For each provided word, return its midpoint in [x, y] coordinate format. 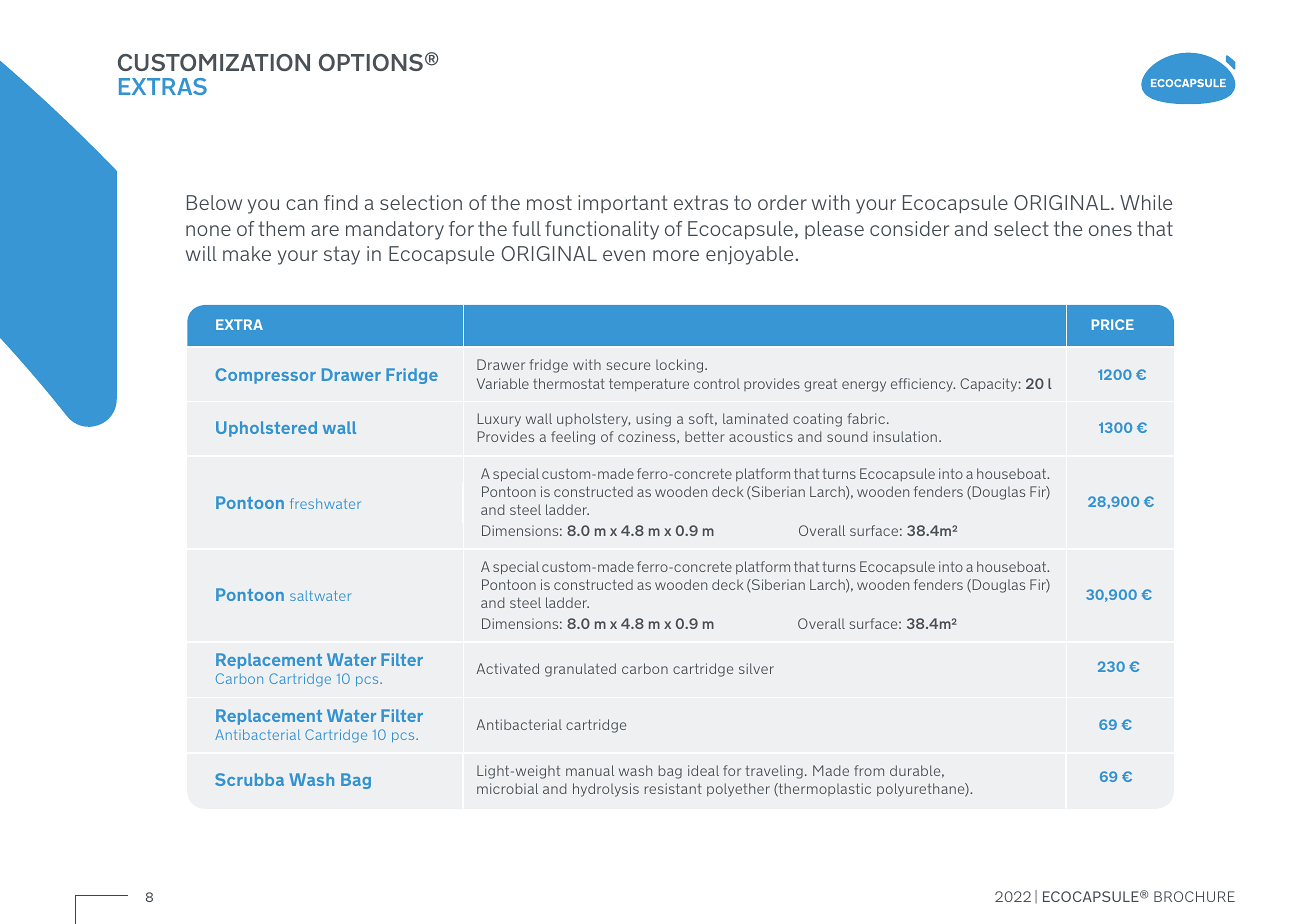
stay [342, 255]
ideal [703, 770]
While [1146, 202]
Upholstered [266, 429]
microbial [507, 788]
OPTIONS [371, 62]
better [705, 436]
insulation [905, 436]
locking [681, 366]
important [622, 204]
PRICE [1113, 324]
